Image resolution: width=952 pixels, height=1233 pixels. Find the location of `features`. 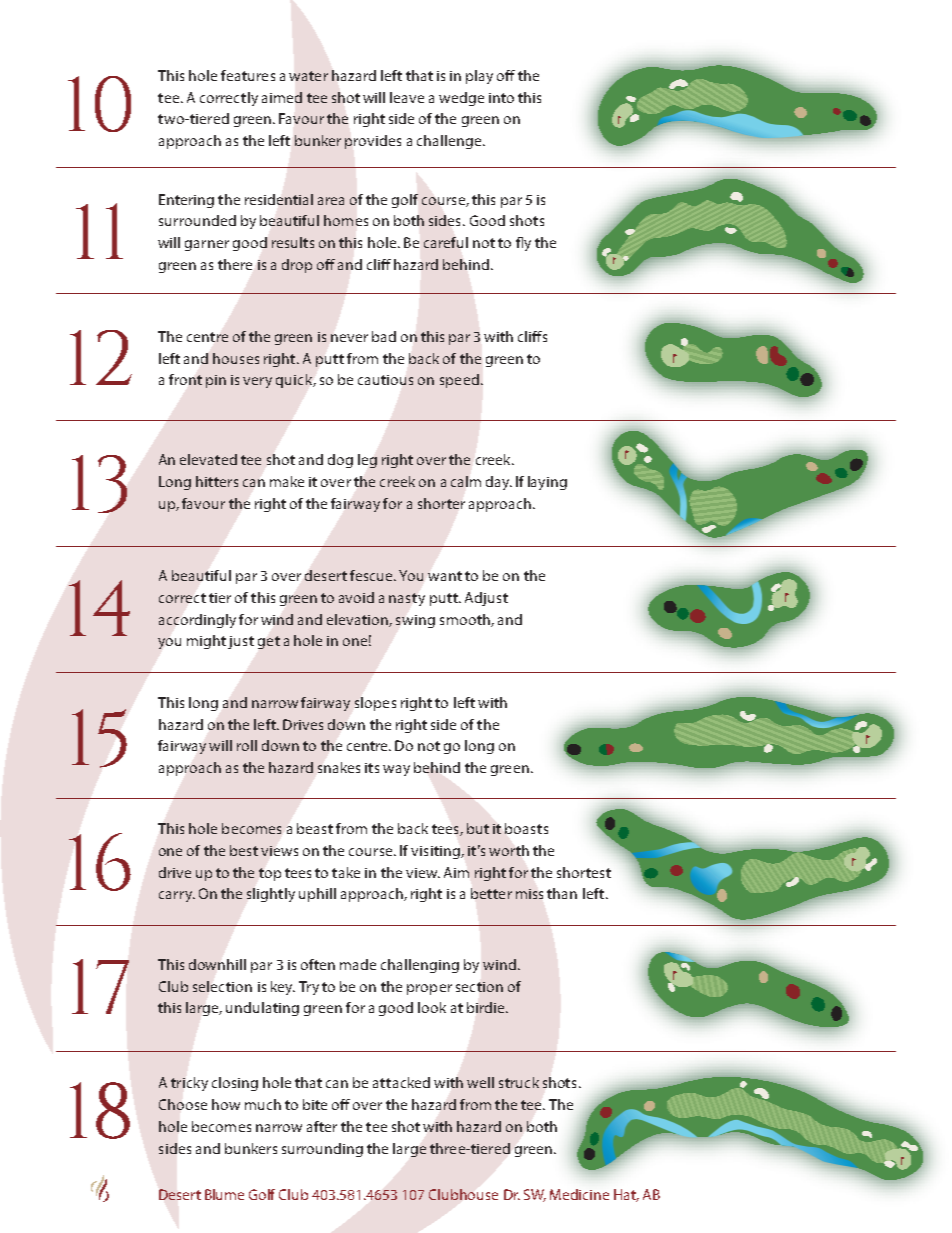

features is located at coordinates (248, 75).
